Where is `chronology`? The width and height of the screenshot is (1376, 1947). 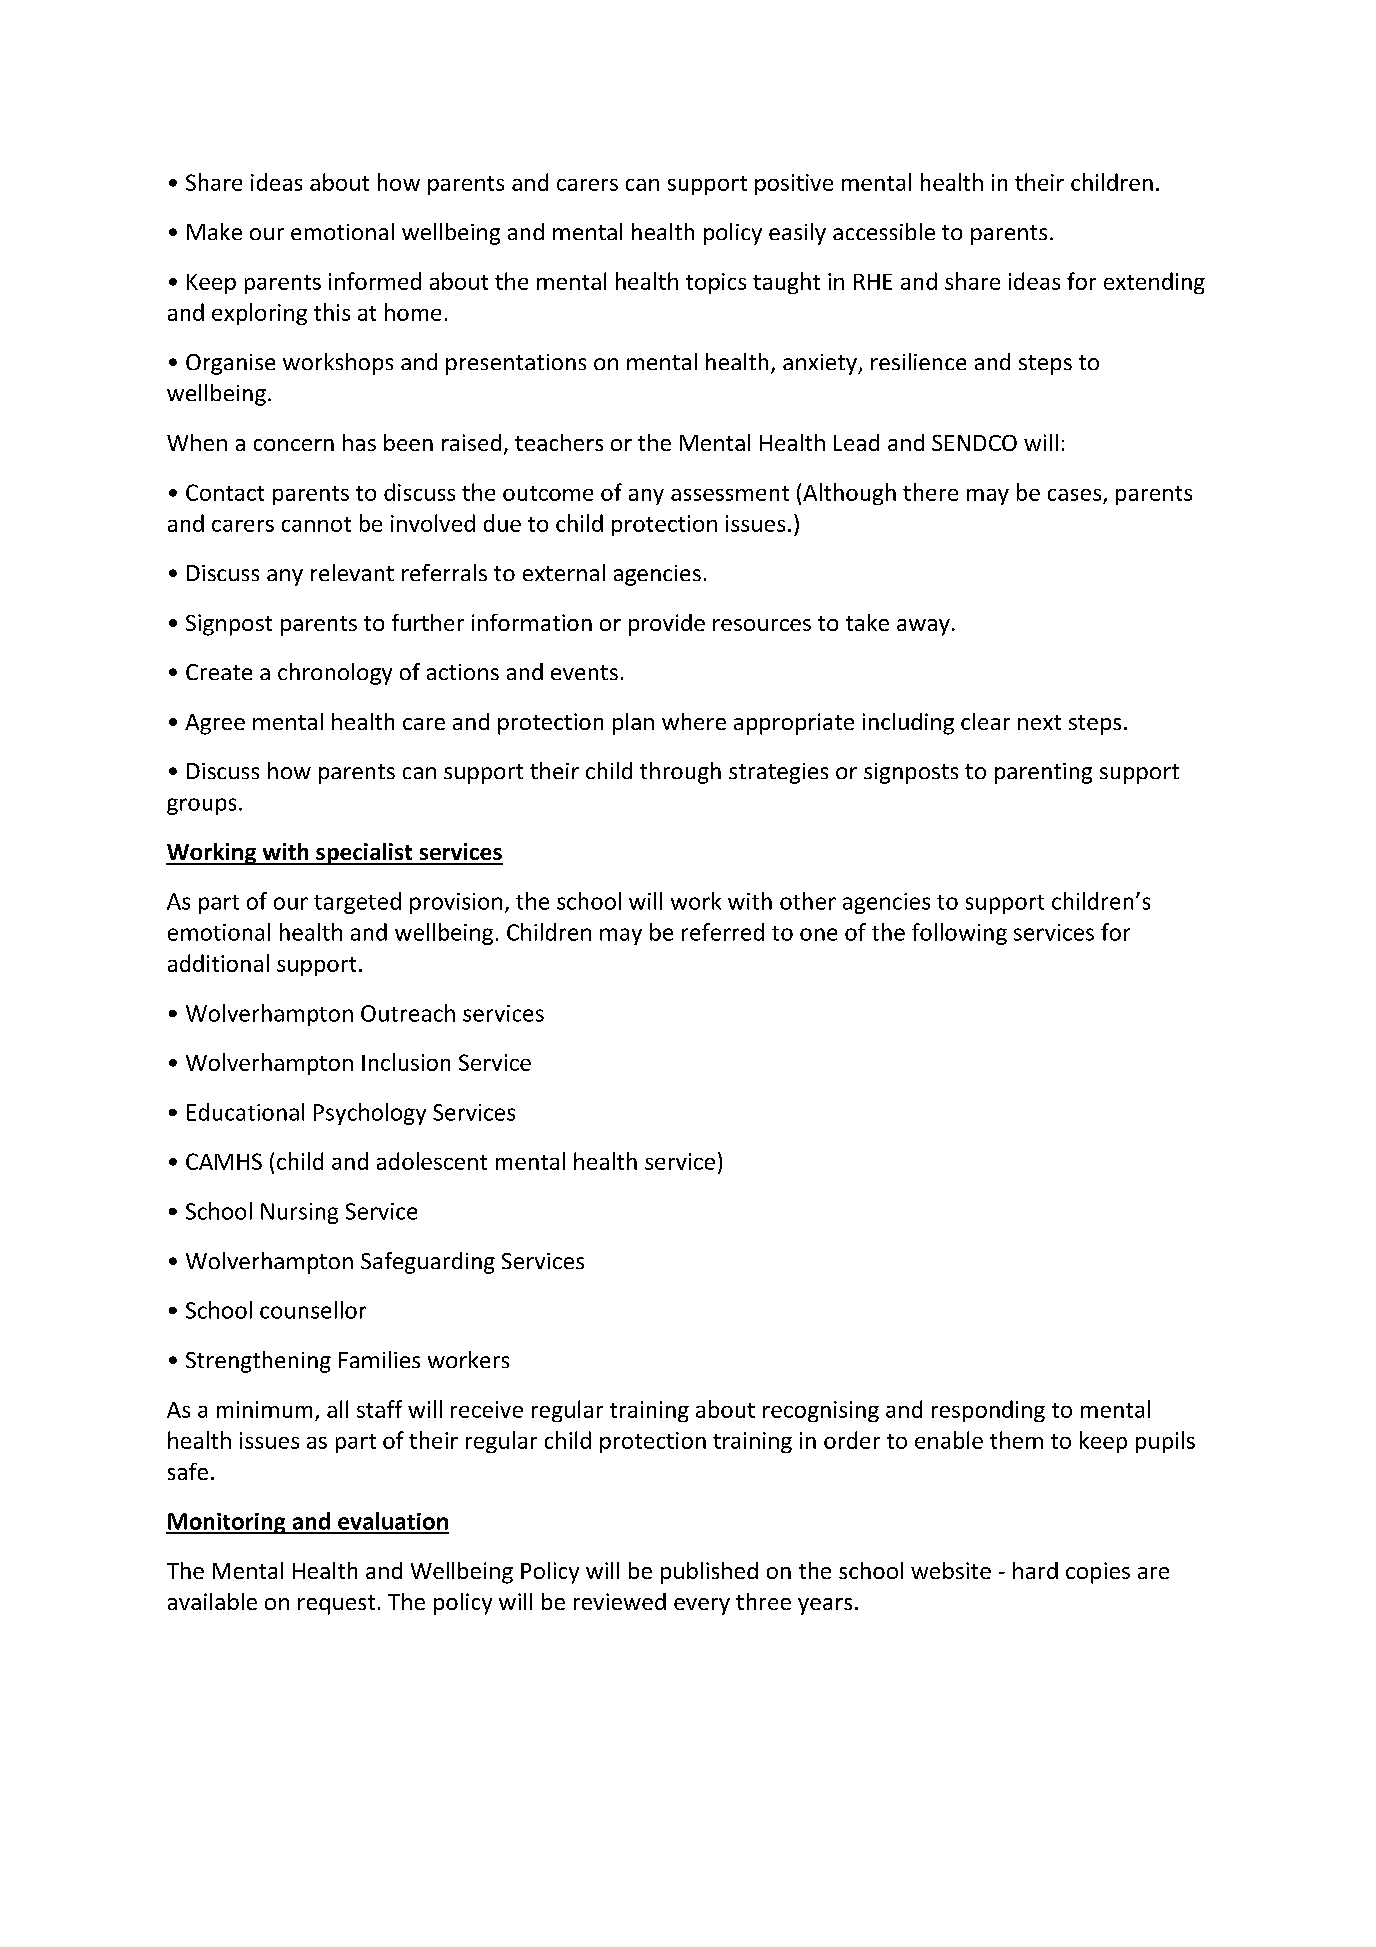 chronology is located at coordinates (335, 674).
